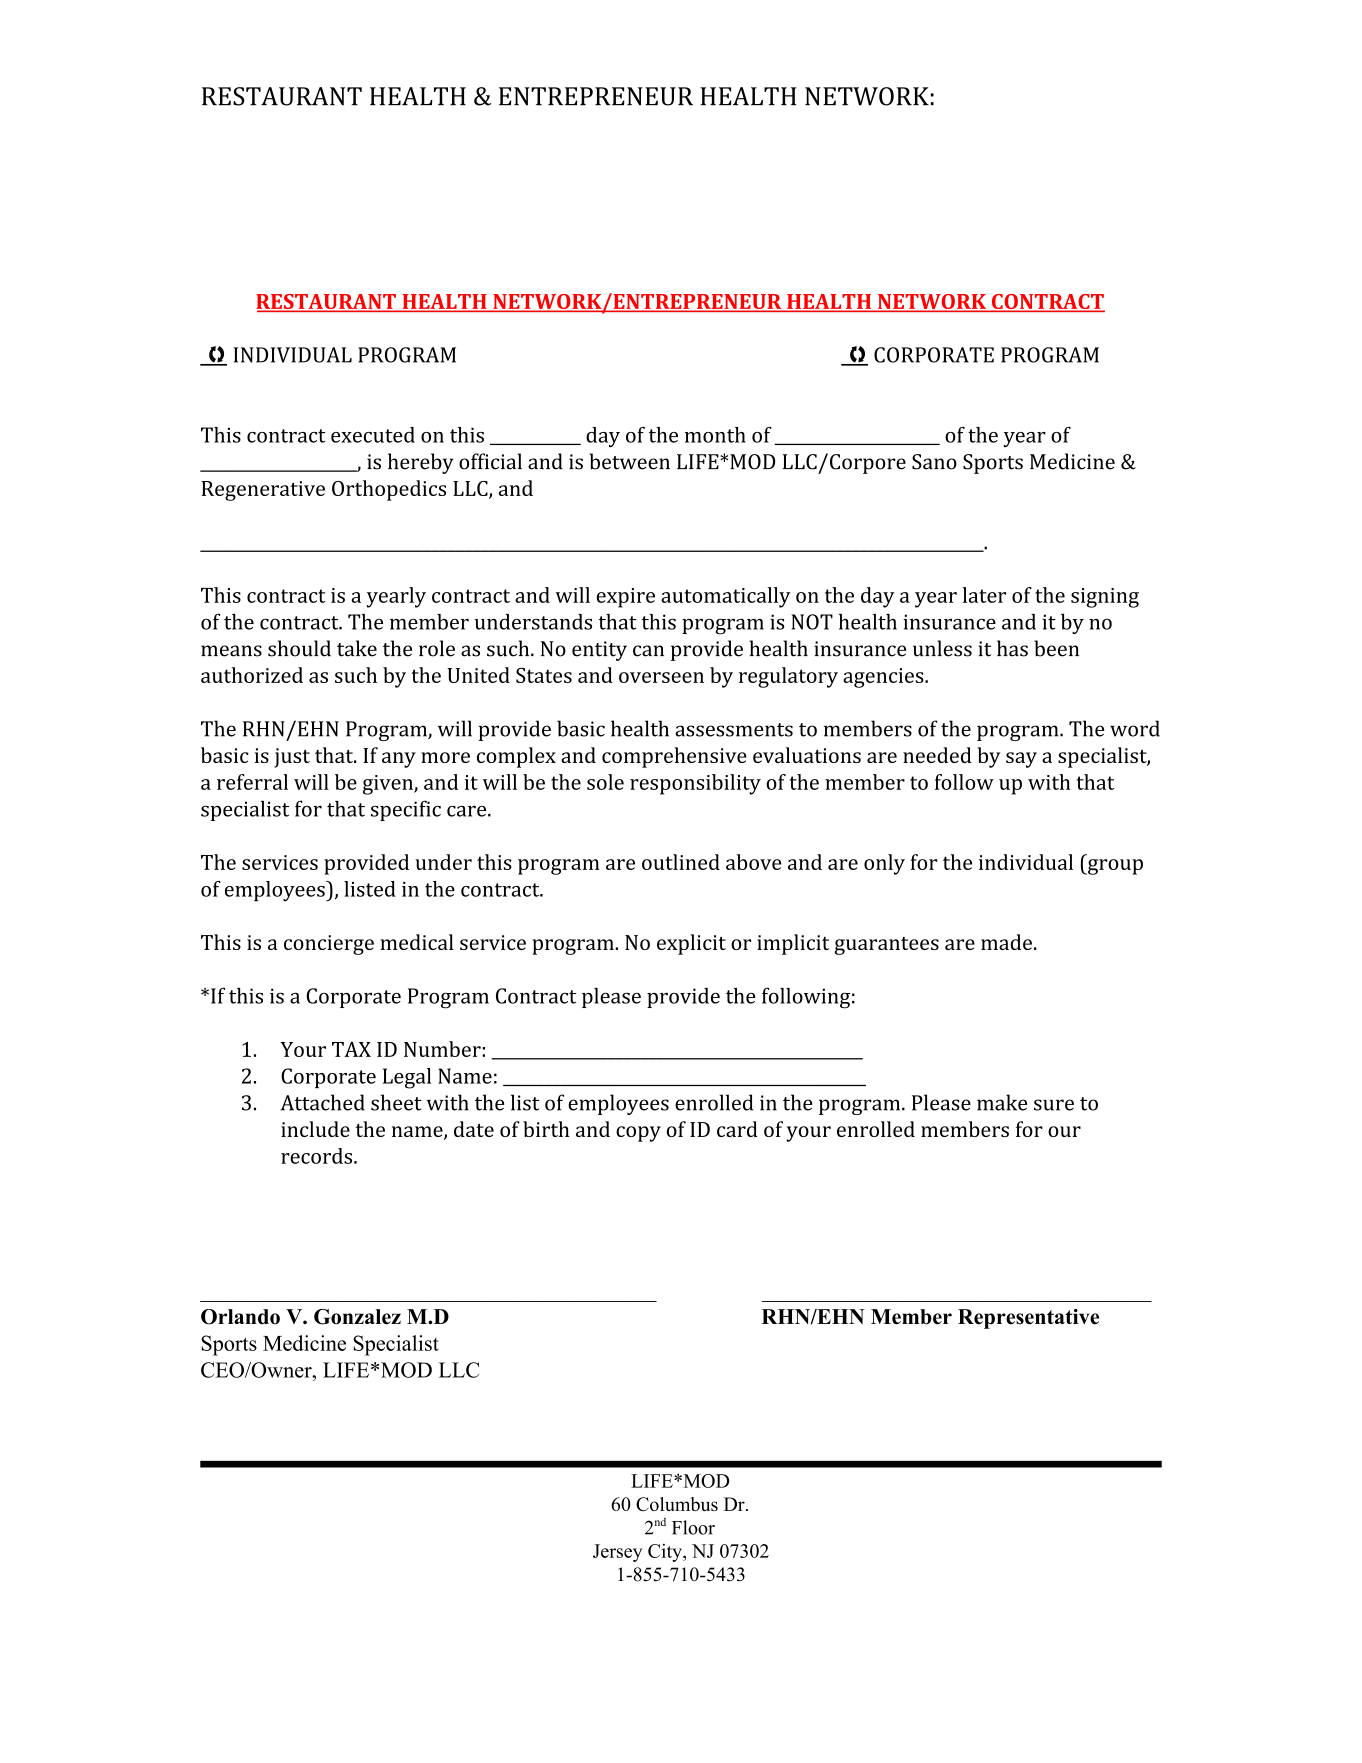 This page has width=1362, height=1763. I want to click on Jersey, so click(617, 1553).
